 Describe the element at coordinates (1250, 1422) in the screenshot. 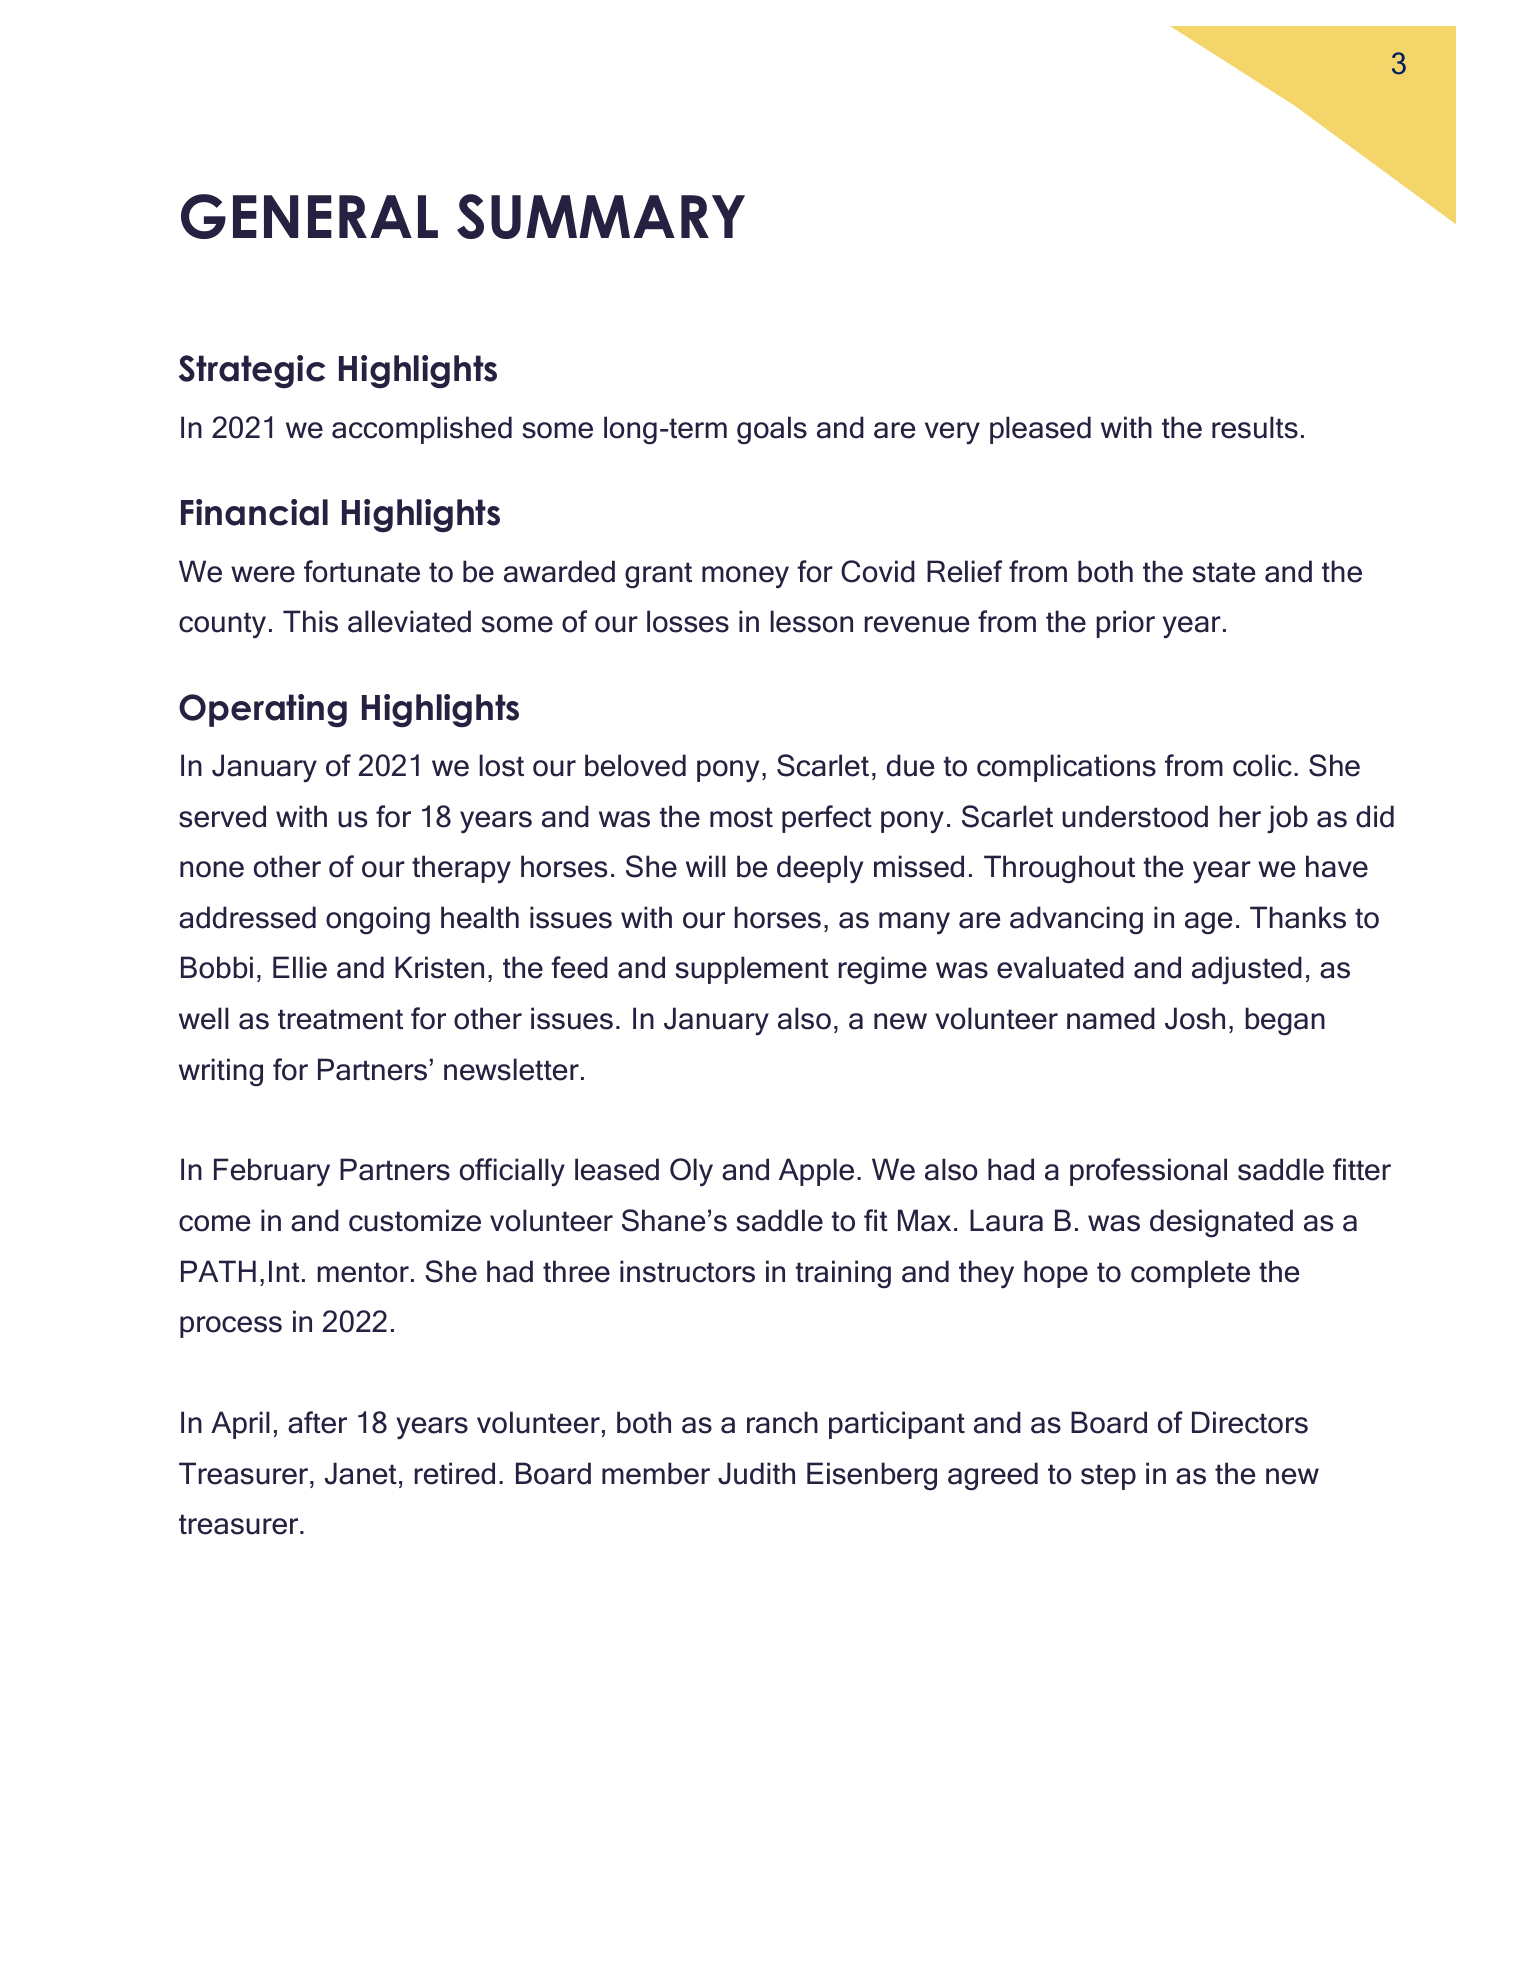

I see `Directors` at that location.
